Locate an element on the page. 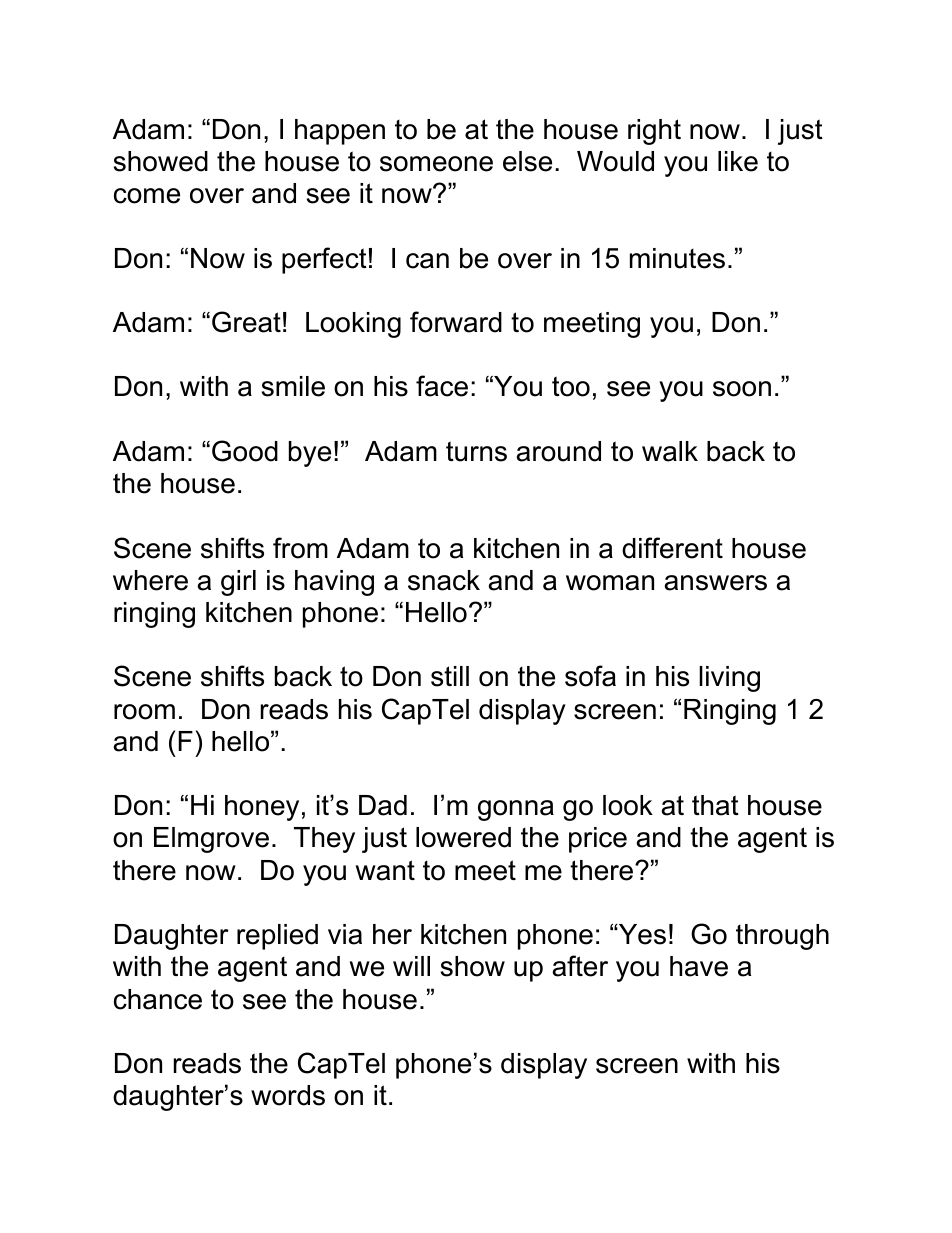 The width and height of the image is (952, 1233). Good is located at coordinates (245, 451).
